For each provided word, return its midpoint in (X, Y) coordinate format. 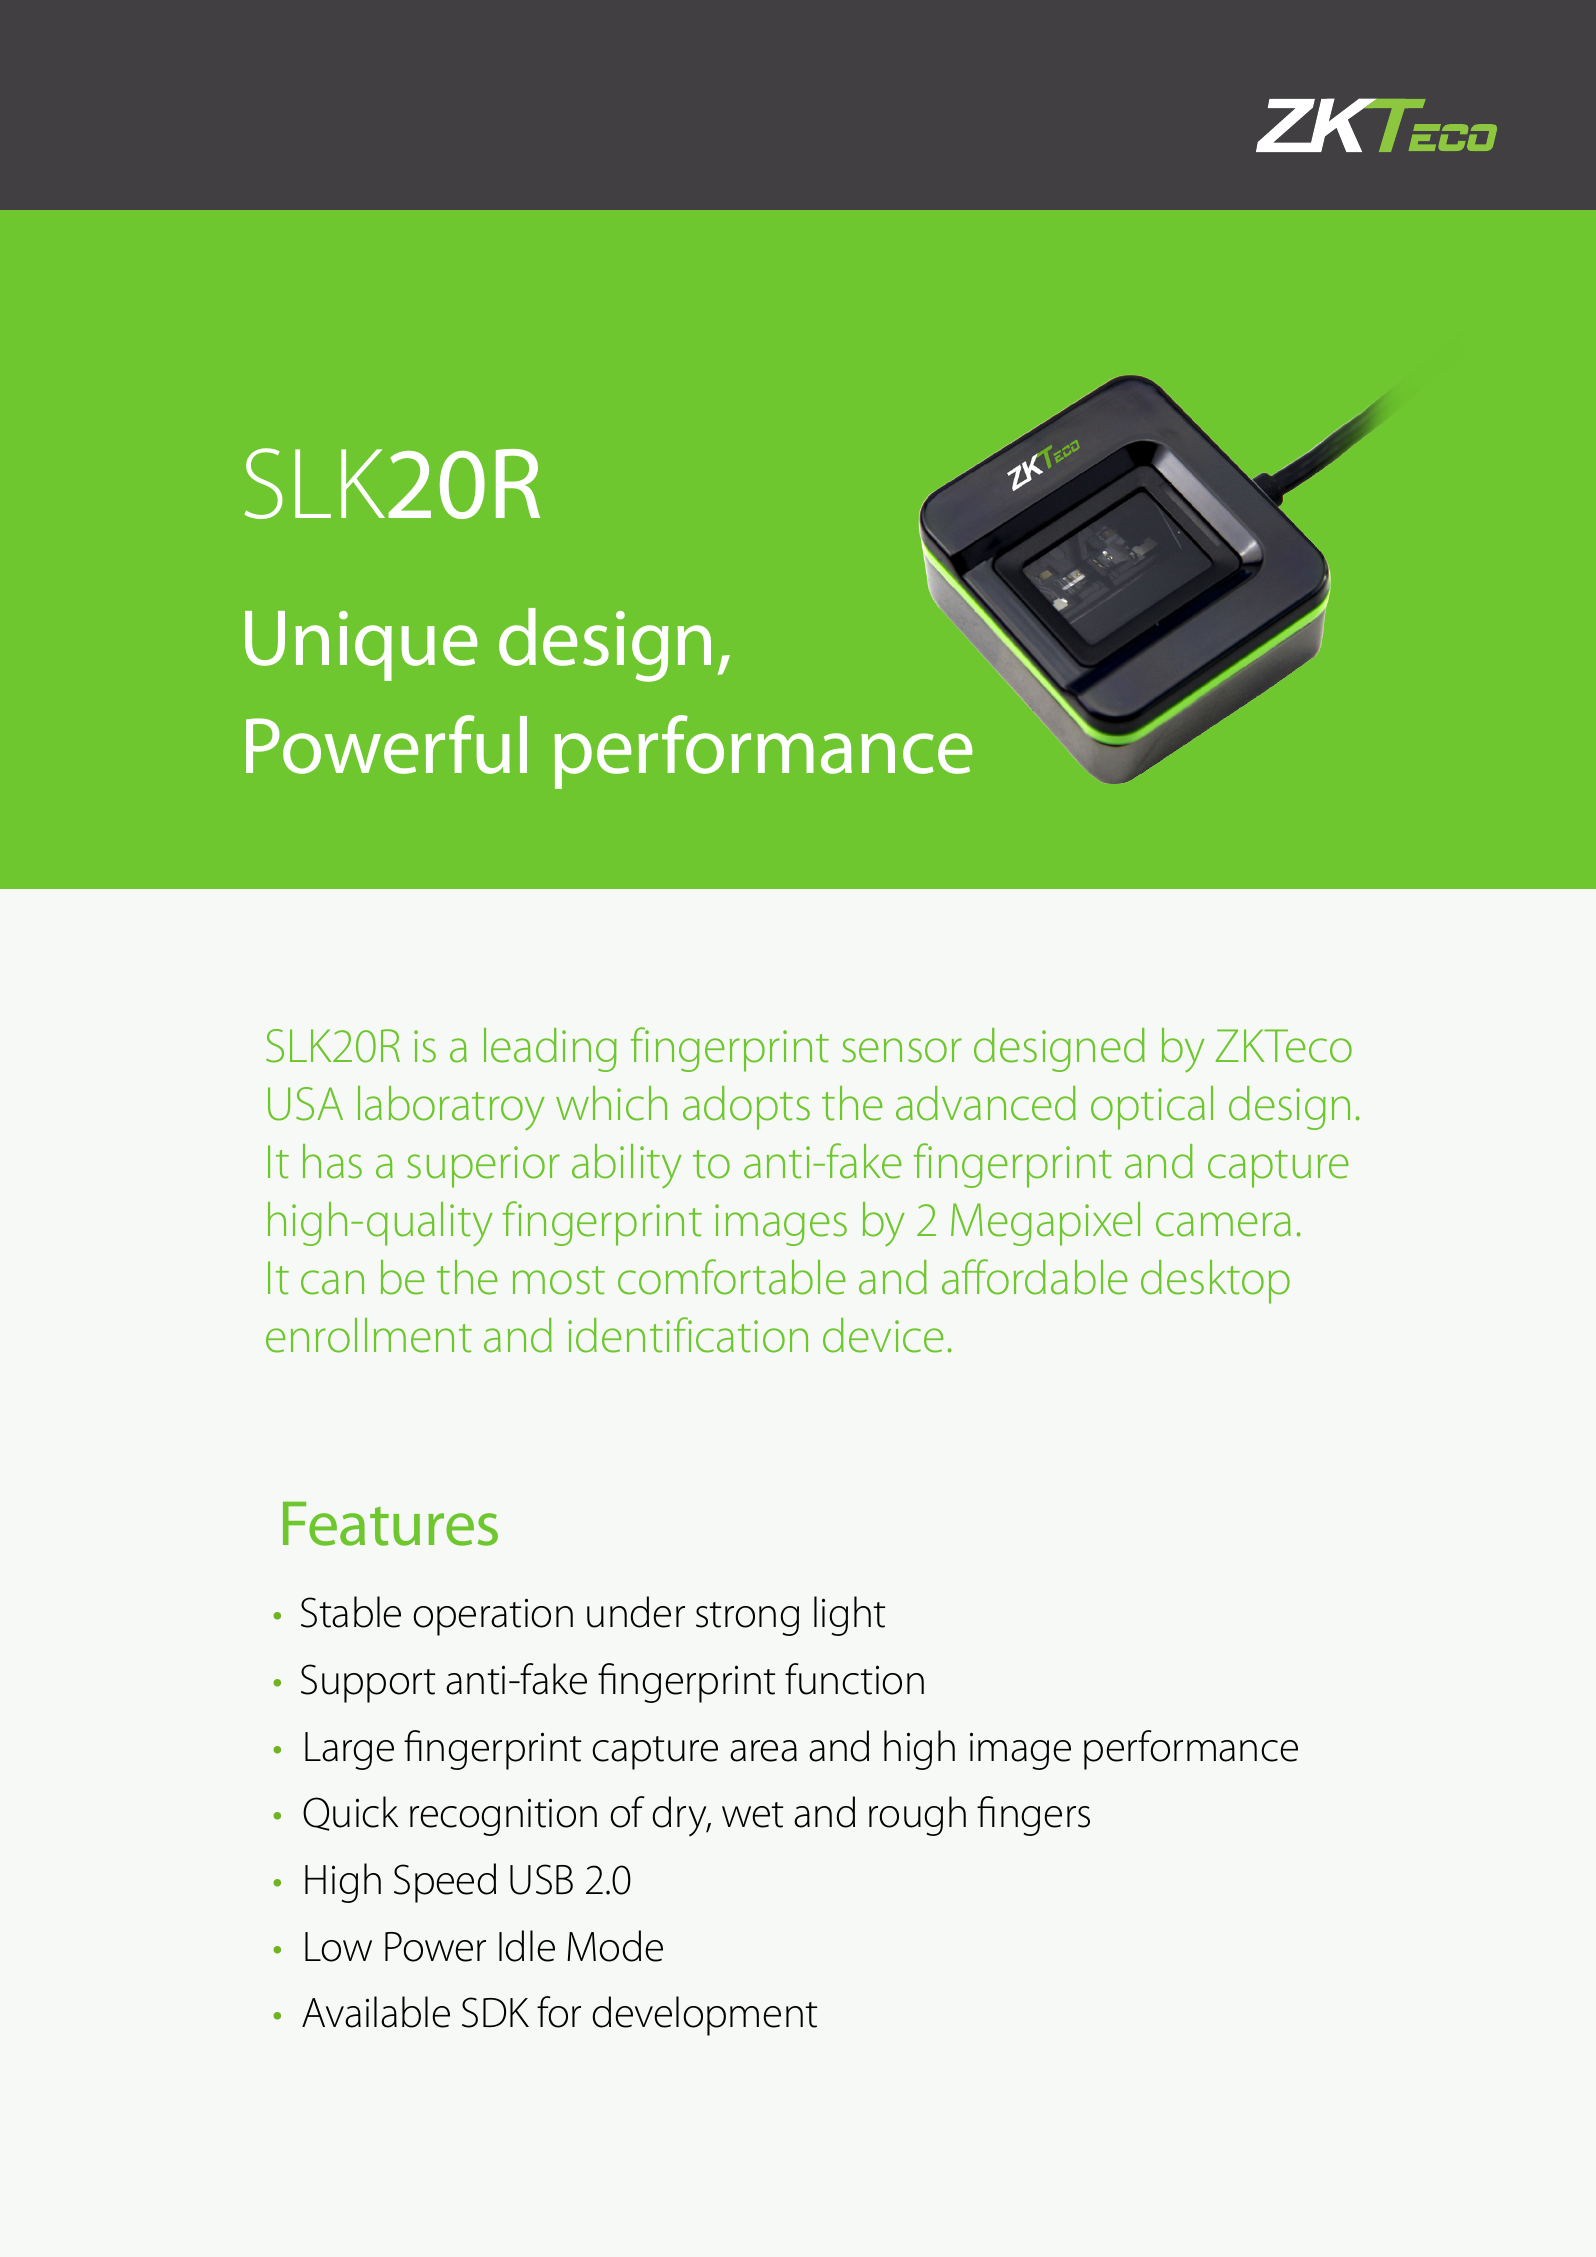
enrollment (369, 1335)
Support (368, 1683)
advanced (986, 1103)
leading (550, 1050)
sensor (902, 1050)
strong (747, 1619)
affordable (1035, 1277)
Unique (361, 646)
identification (688, 1335)
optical (1152, 1108)
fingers (1033, 1816)
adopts (746, 1108)
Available (376, 2012)
